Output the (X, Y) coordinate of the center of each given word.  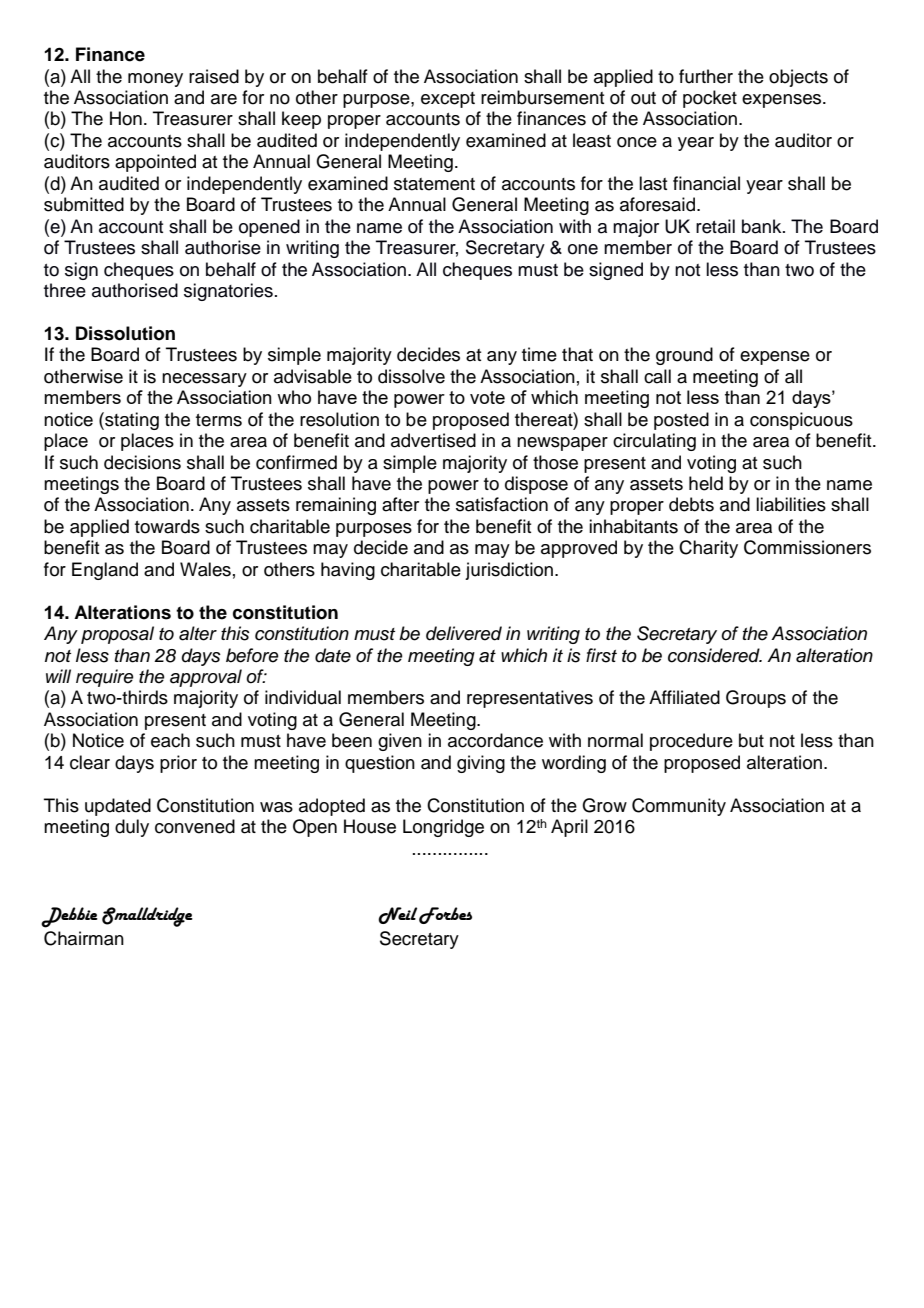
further (706, 76)
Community (679, 807)
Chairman (84, 938)
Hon (126, 118)
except (448, 100)
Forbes (445, 915)
